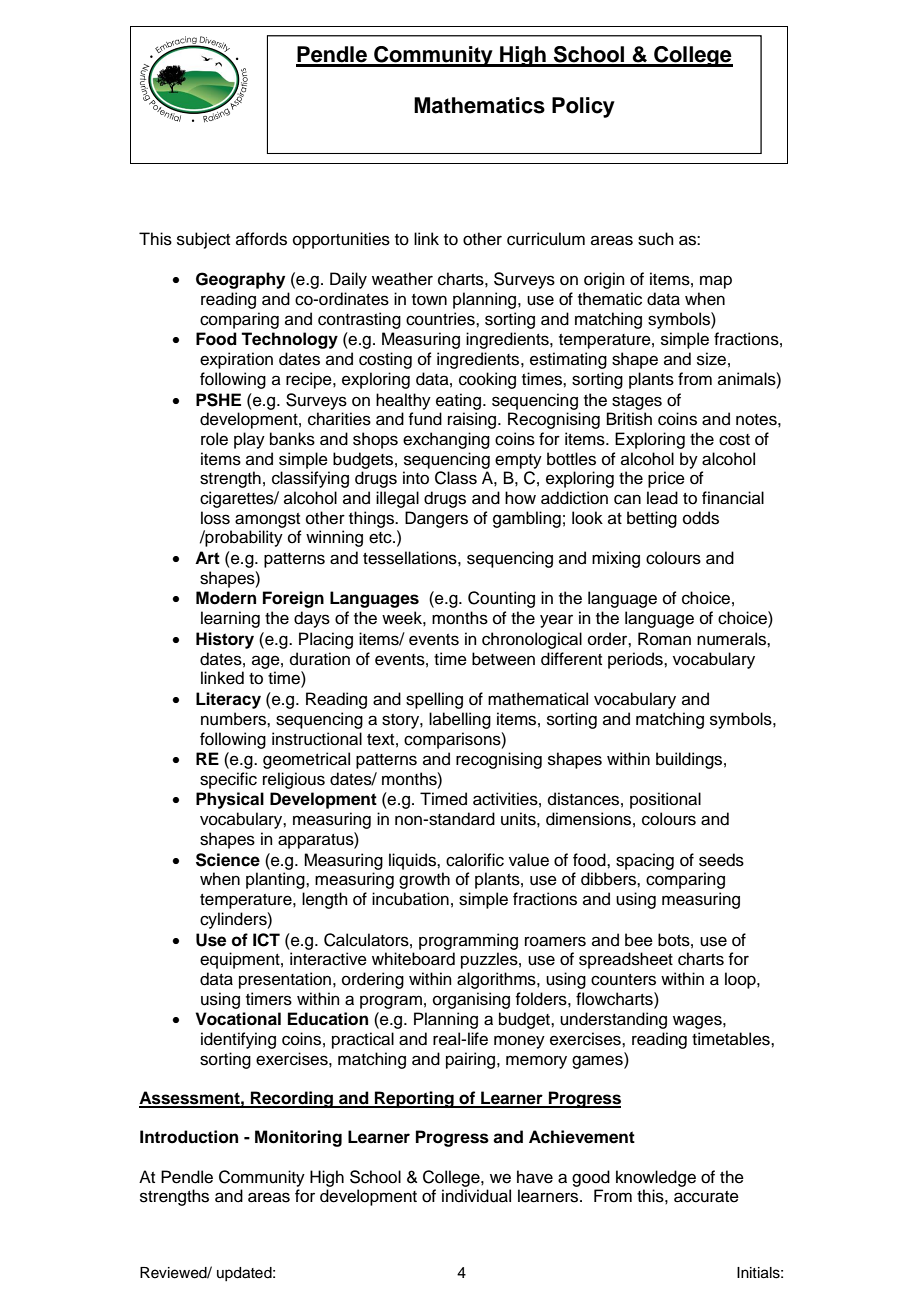 Image resolution: width=924 pixels, height=1308 pixels. Describe the element at coordinates (261, 239) in the screenshot. I see `affords` at that location.
